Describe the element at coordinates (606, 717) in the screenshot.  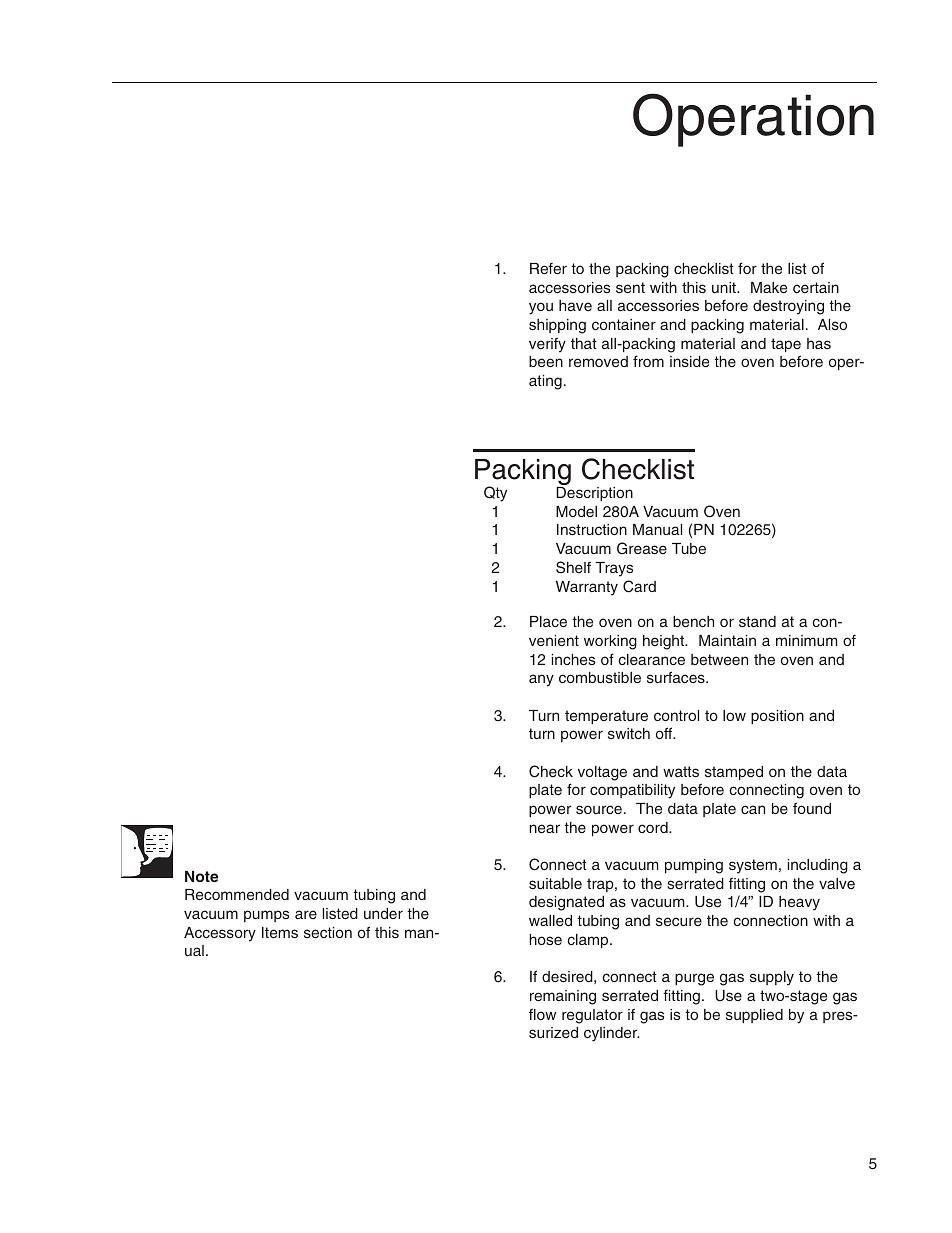
I see `temperature` at that location.
